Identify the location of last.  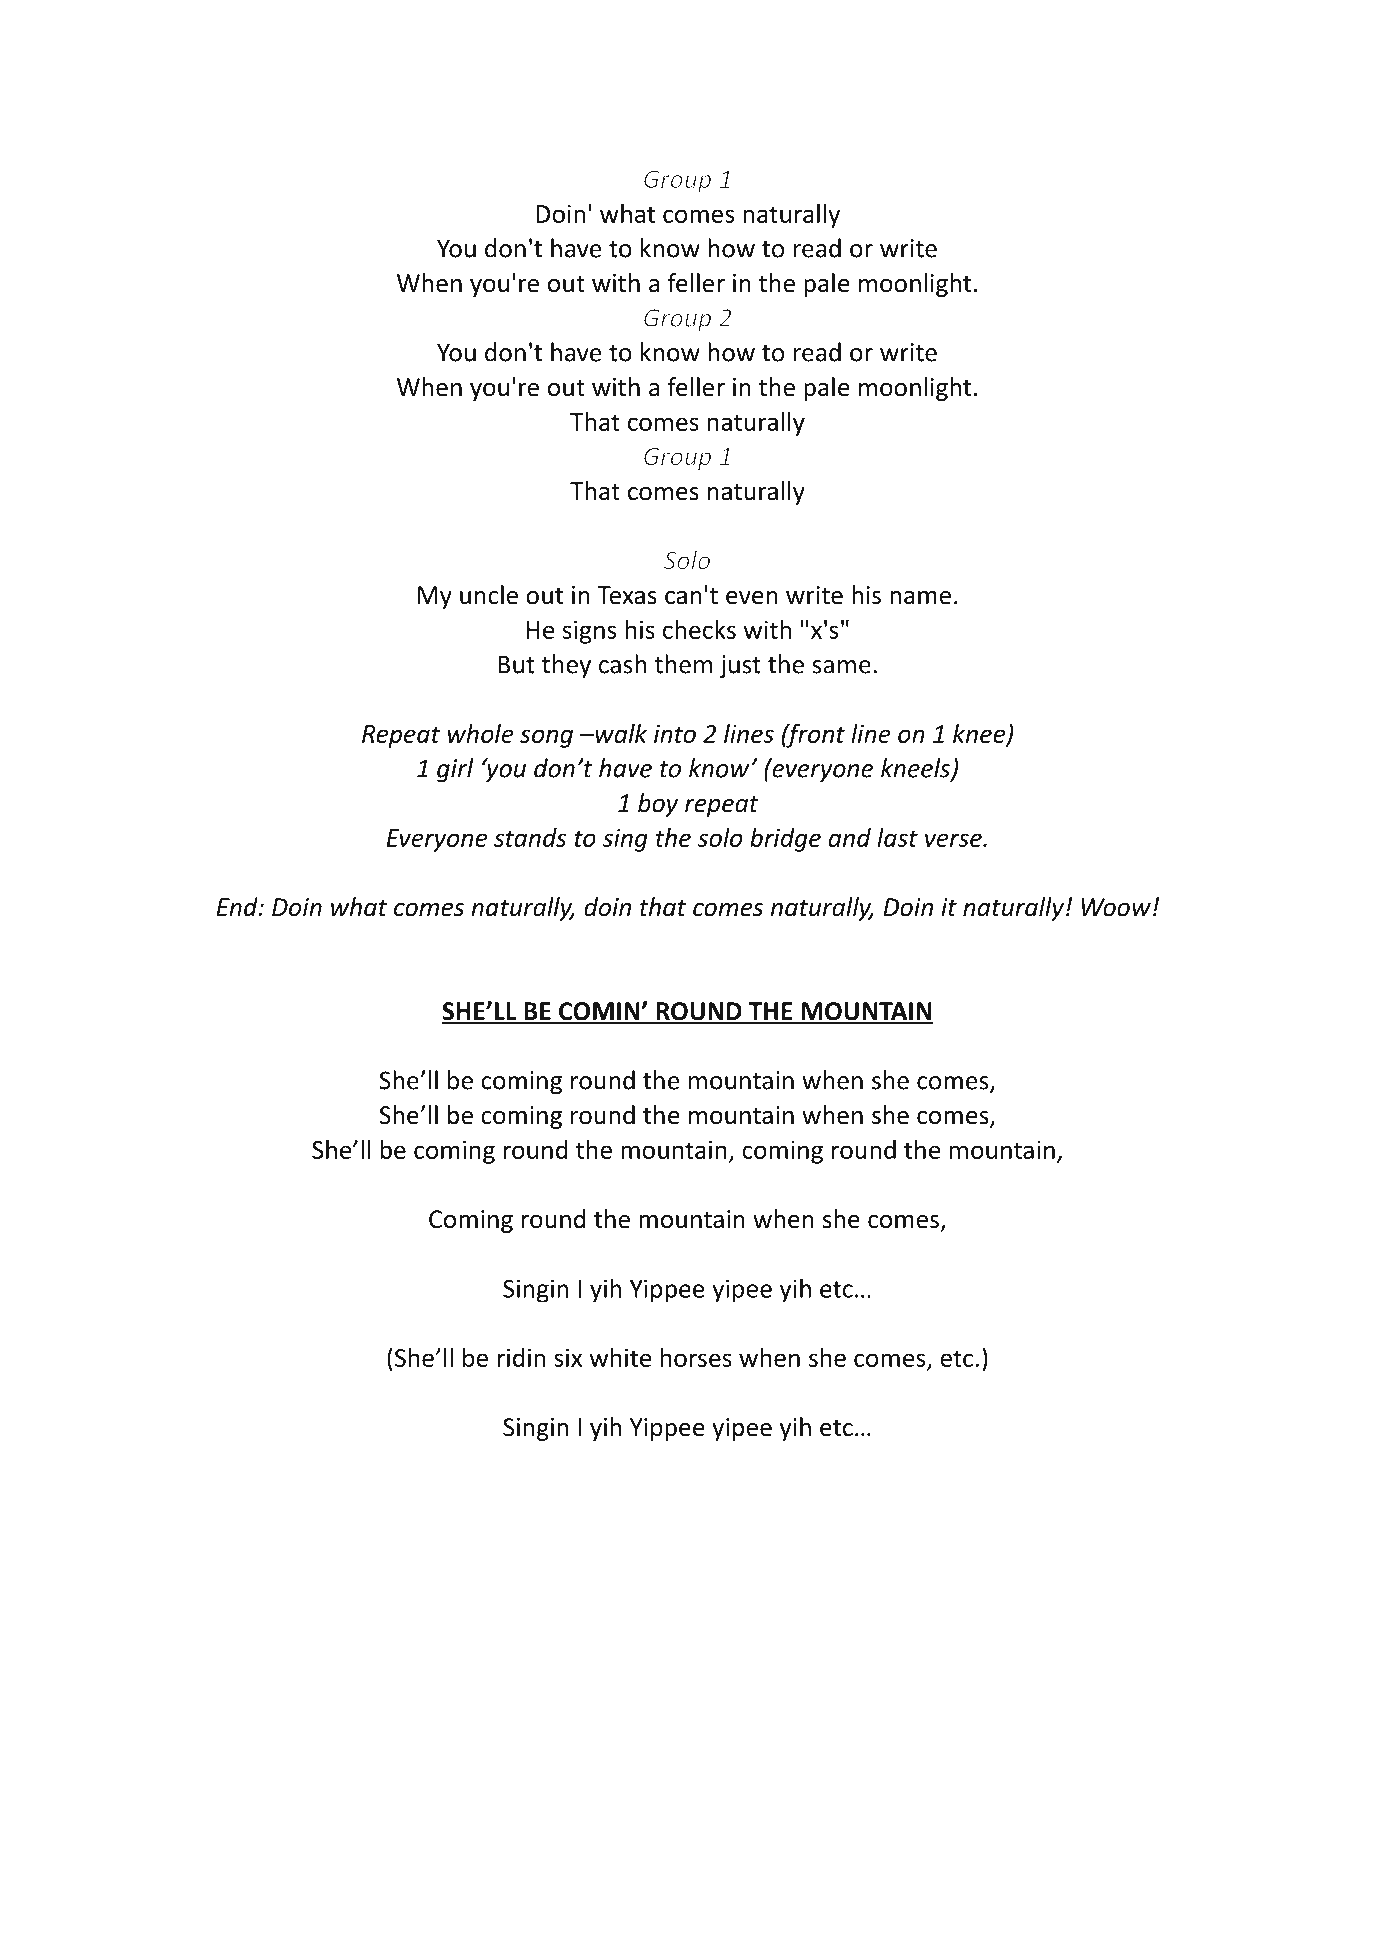
(897, 837).
